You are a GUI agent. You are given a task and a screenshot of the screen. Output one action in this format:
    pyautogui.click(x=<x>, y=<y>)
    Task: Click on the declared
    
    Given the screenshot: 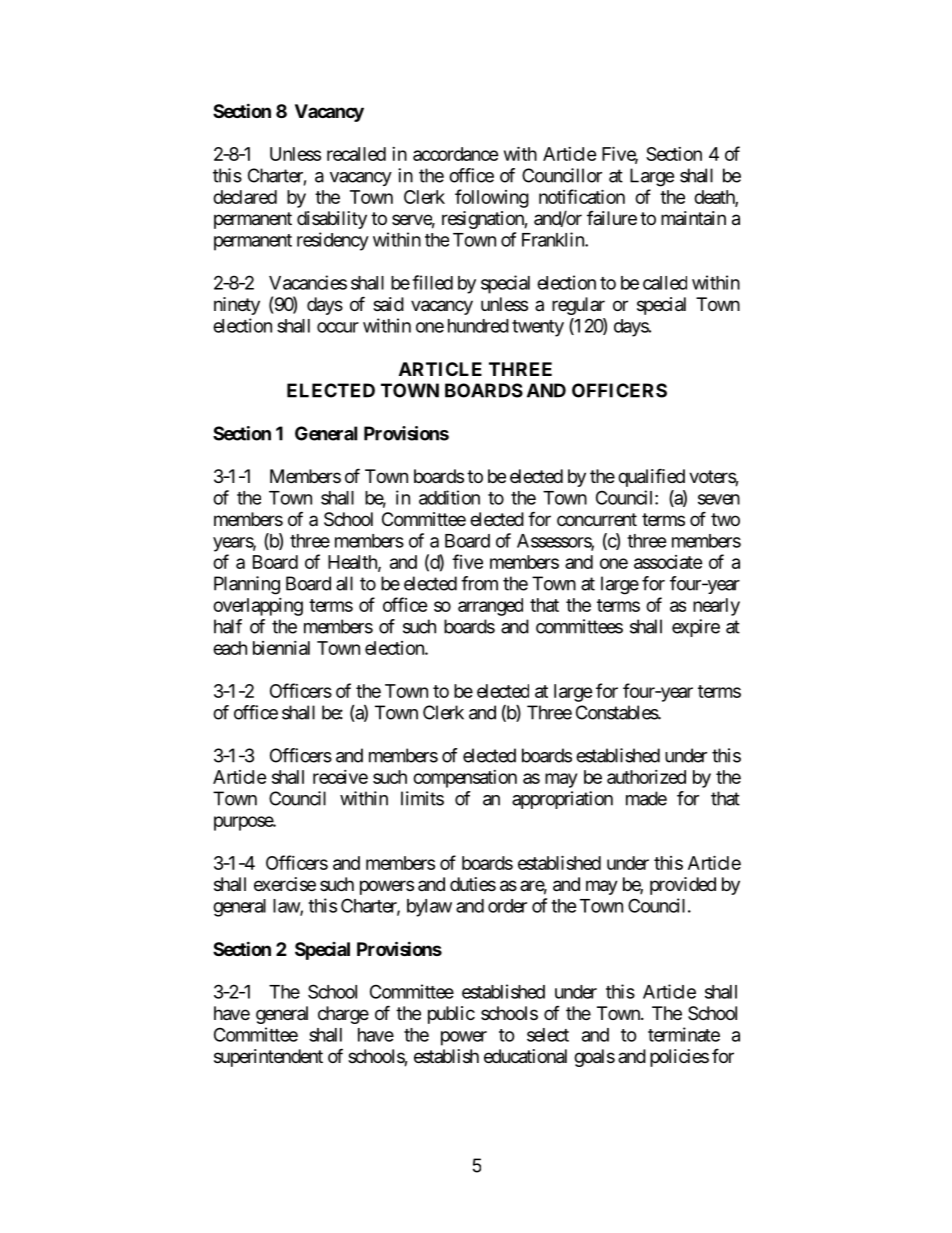 What is the action you would take?
    pyautogui.click(x=245, y=197)
